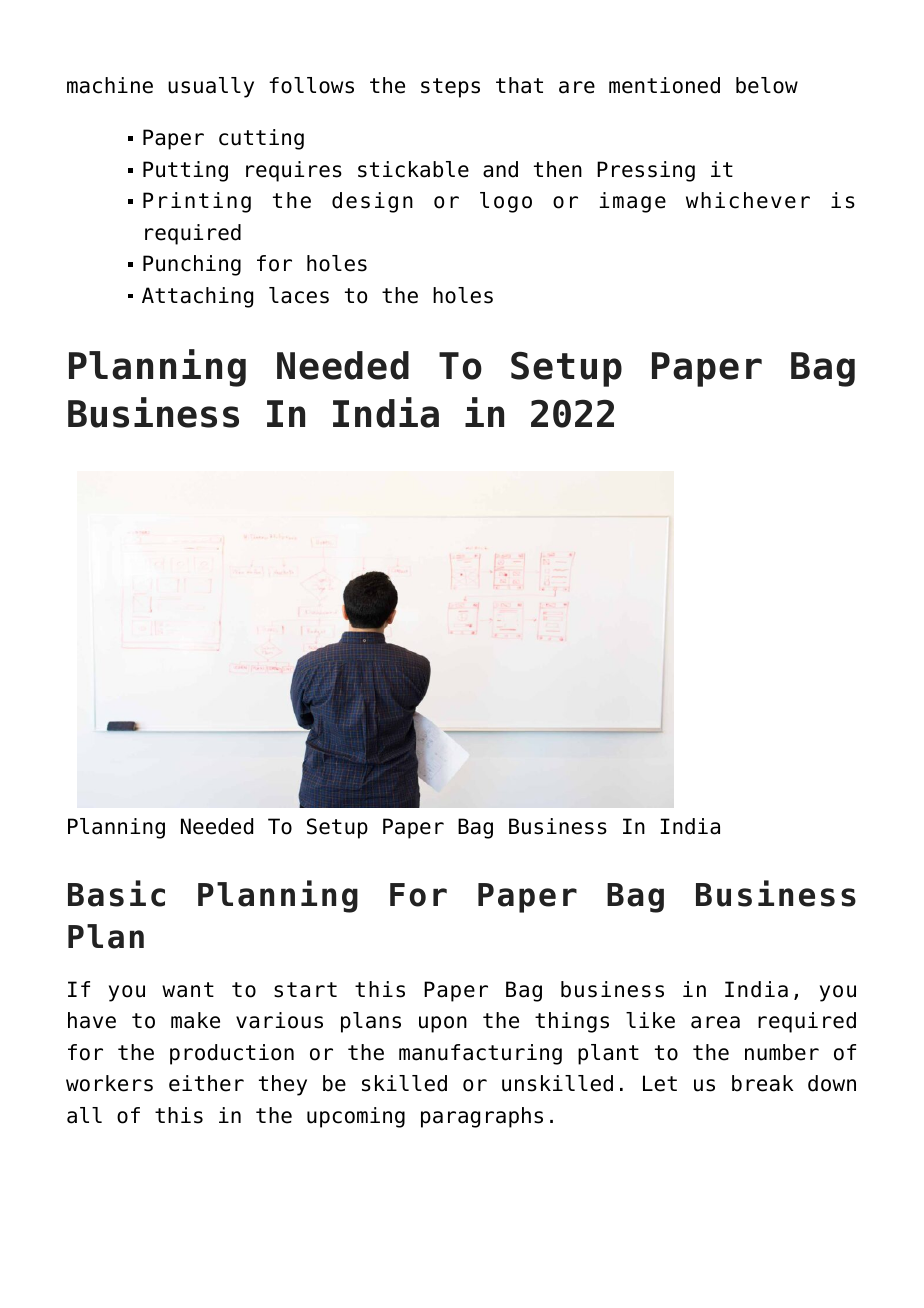  I want to click on want, so click(188, 990).
